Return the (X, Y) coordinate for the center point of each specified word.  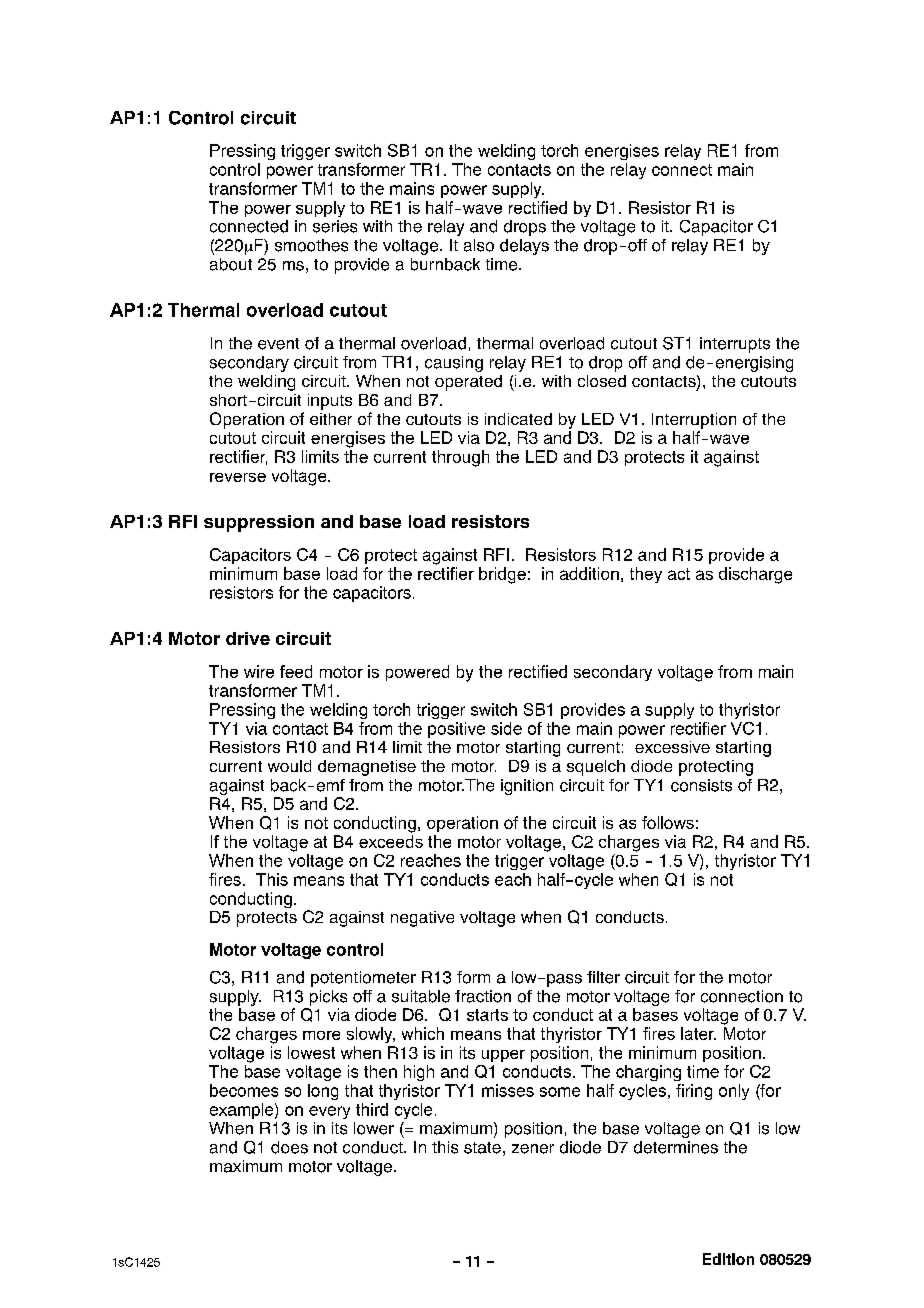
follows (668, 822)
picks (328, 998)
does (289, 1147)
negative (422, 919)
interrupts (735, 345)
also (479, 245)
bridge (502, 575)
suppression (259, 523)
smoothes (311, 245)
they (646, 575)
